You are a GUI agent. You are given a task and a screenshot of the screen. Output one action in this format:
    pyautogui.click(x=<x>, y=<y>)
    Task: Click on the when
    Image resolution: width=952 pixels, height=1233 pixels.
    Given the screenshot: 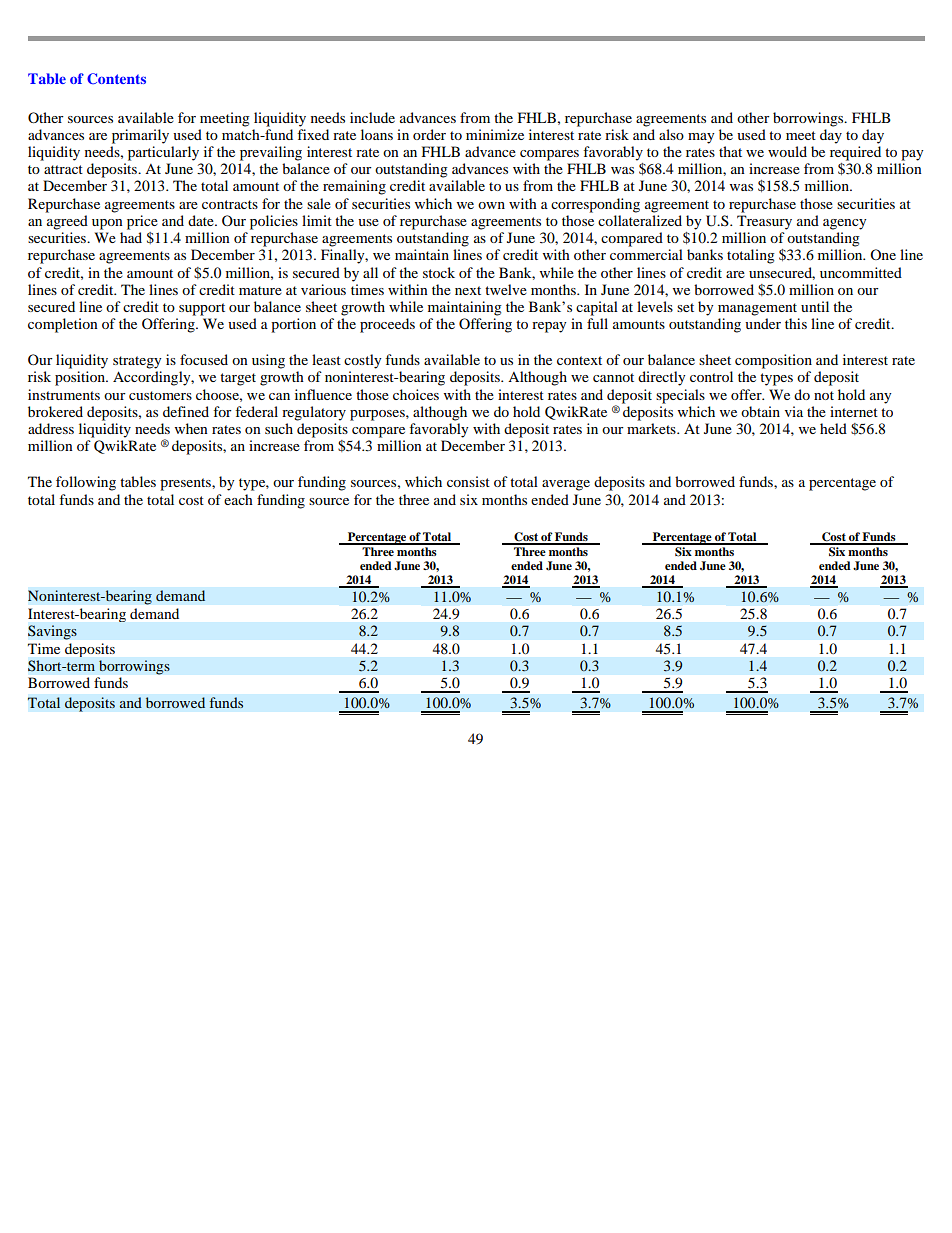 What is the action you would take?
    pyautogui.click(x=191, y=428)
